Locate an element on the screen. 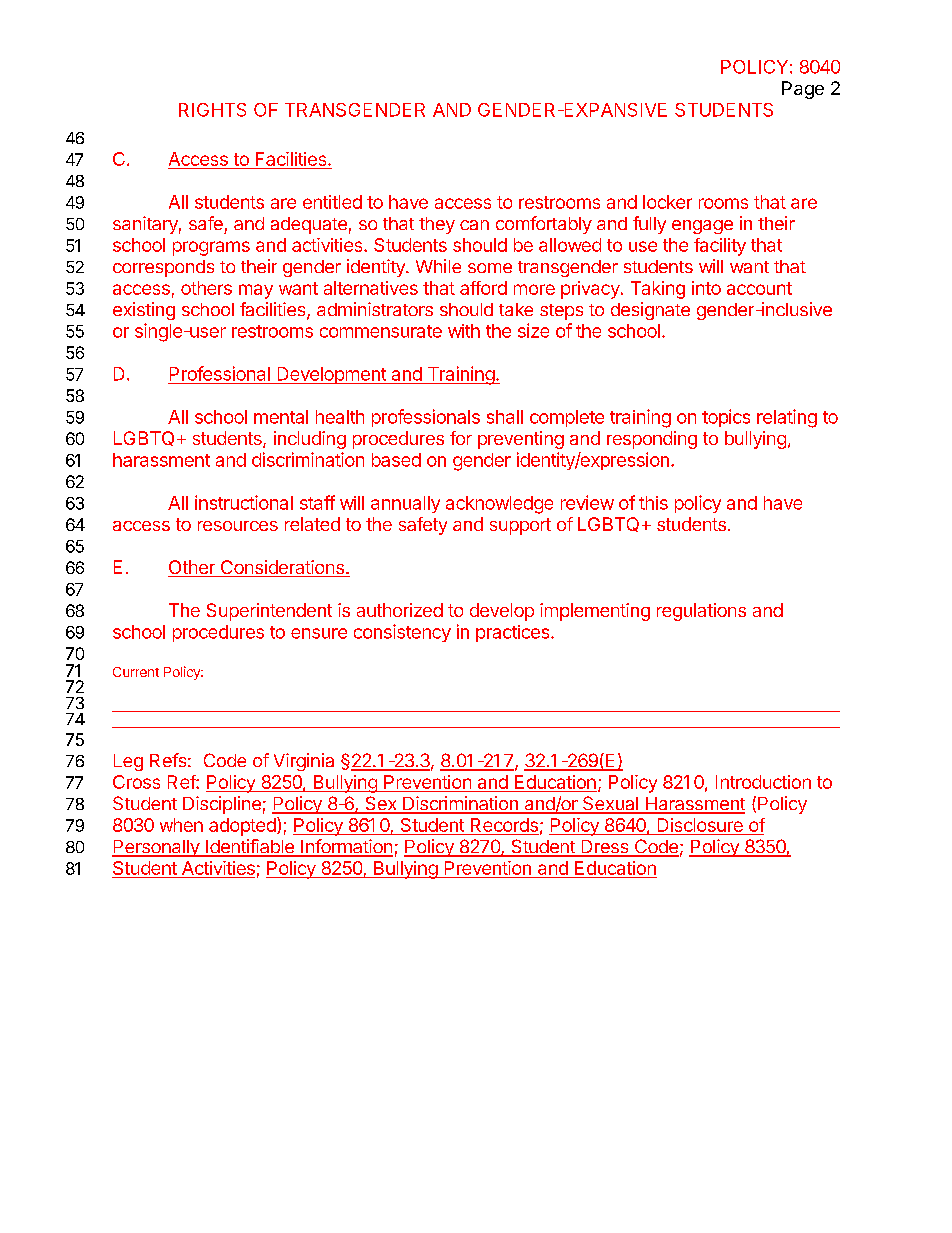 The height and width of the screenshot is (1233, 952). responding is located at coordinates (652, 440).
